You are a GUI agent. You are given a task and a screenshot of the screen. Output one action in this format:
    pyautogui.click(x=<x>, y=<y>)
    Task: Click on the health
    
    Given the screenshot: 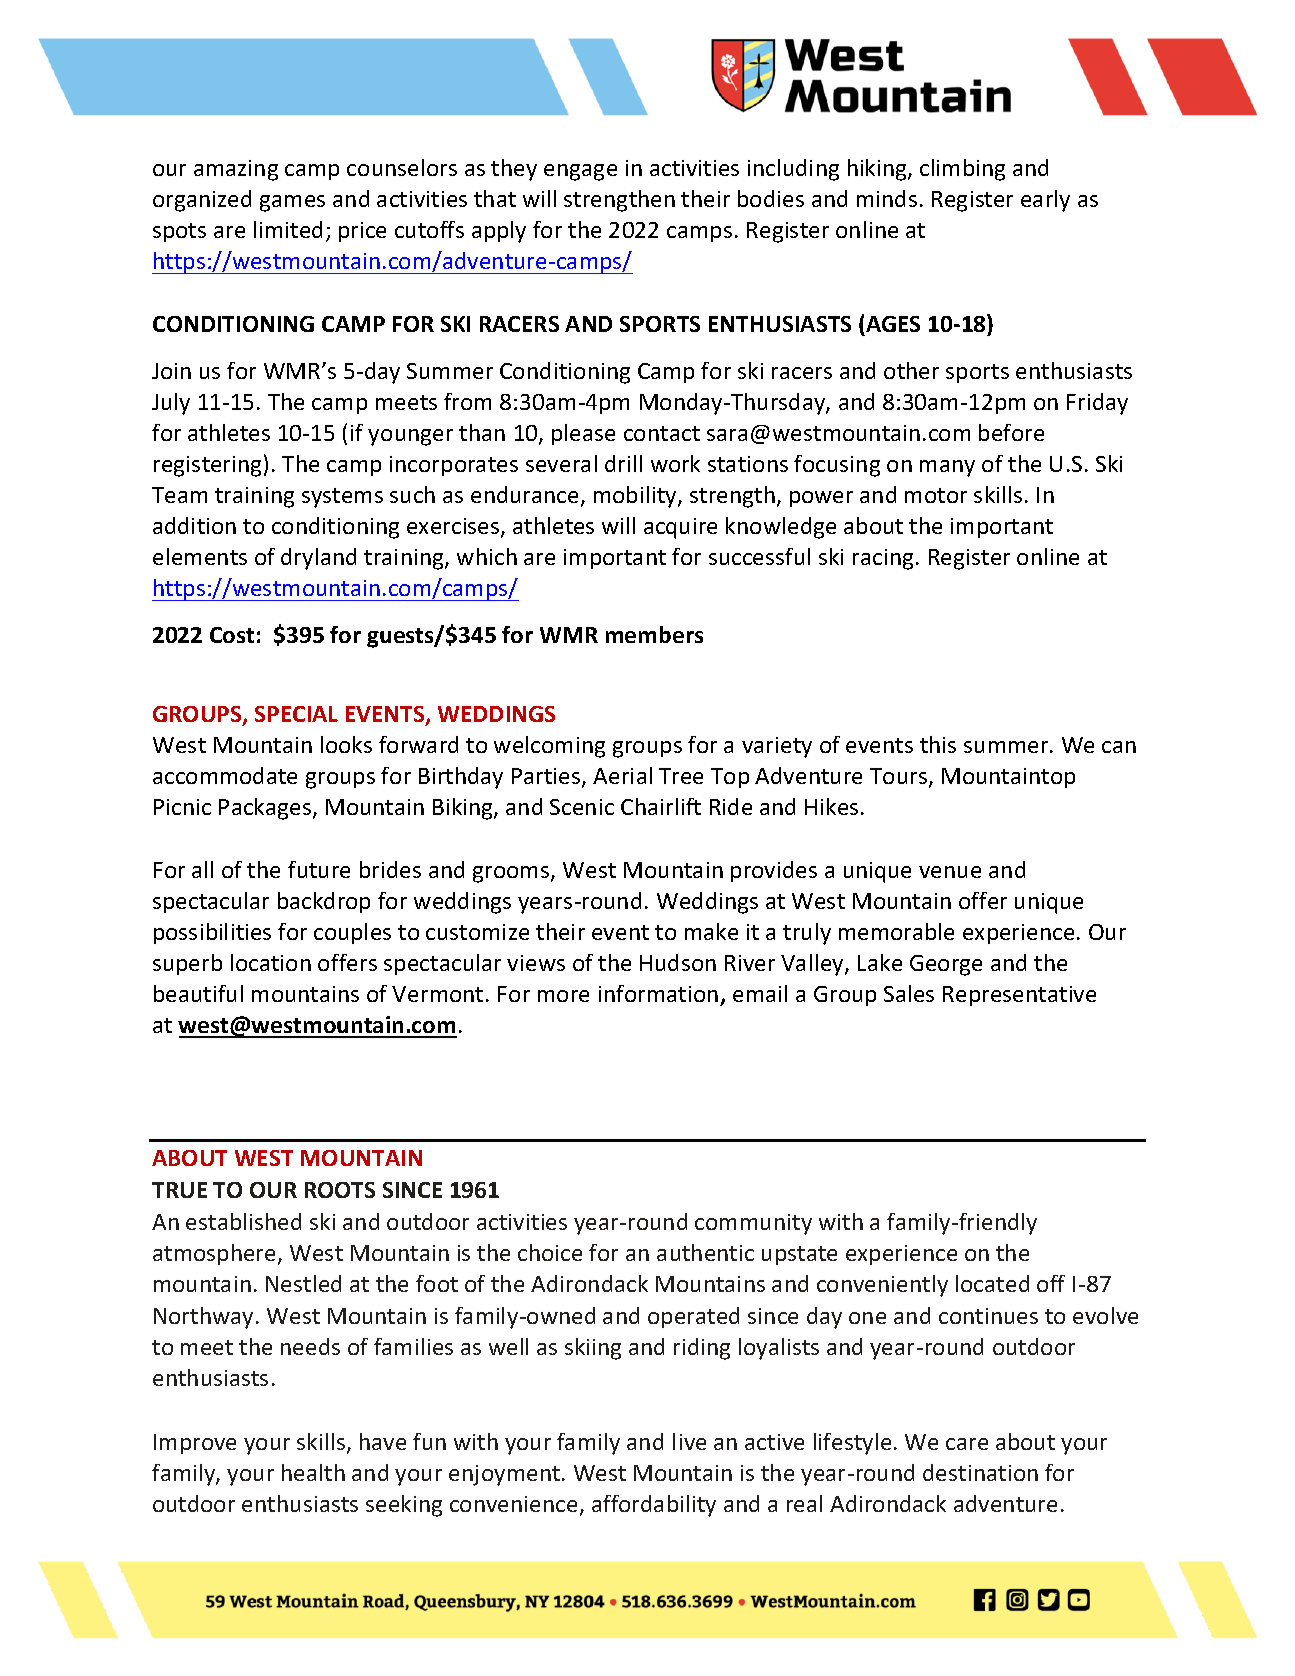 What is the action you would take?
    pyautogui.click(x=313, y=1472)
